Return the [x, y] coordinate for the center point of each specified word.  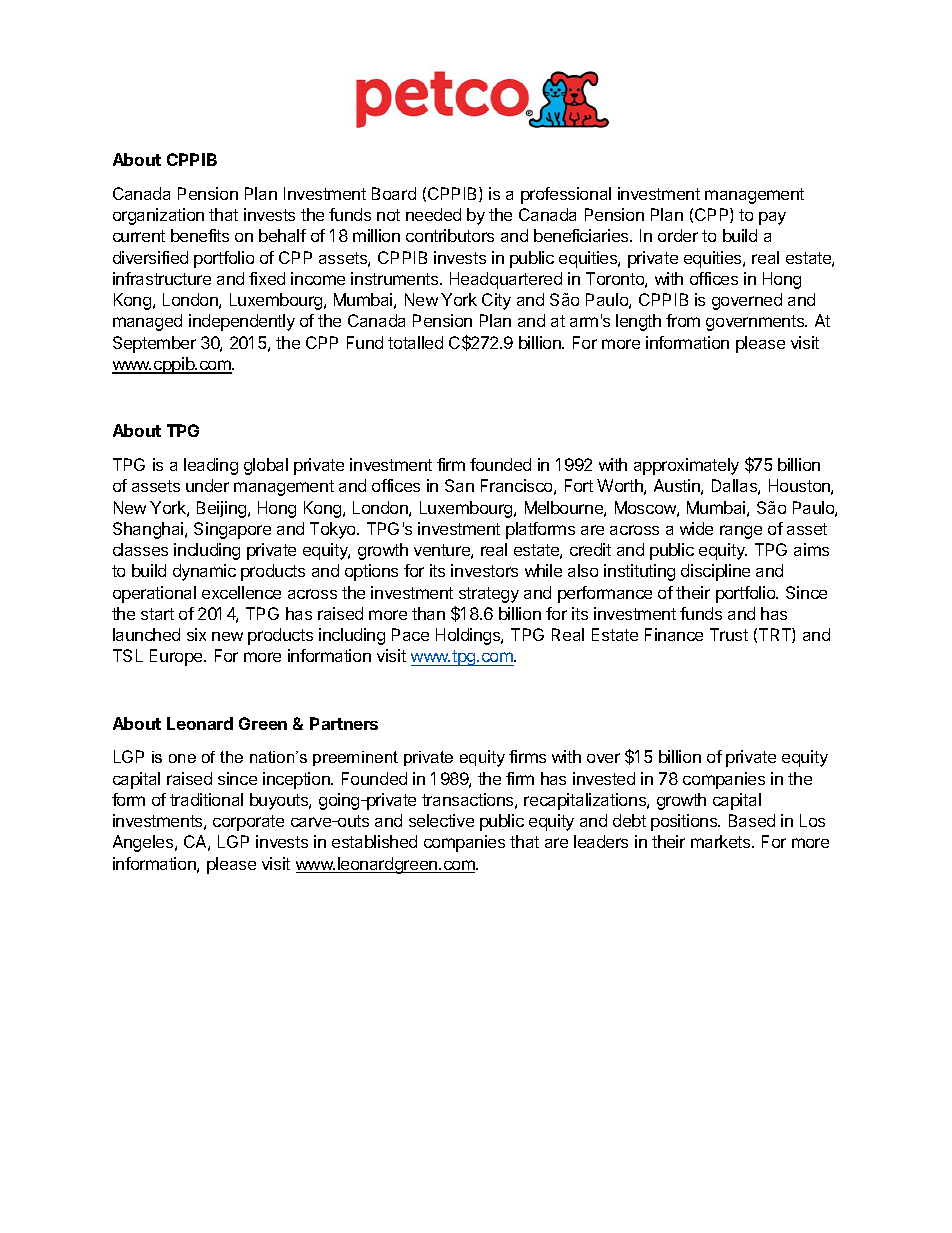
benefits [200, 235]
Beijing [221, 509]
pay [772, 218]
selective [441, 820]
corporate [248, 823]
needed [433, 214]
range [741, 532]
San [459, 485]
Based [752, 820]
